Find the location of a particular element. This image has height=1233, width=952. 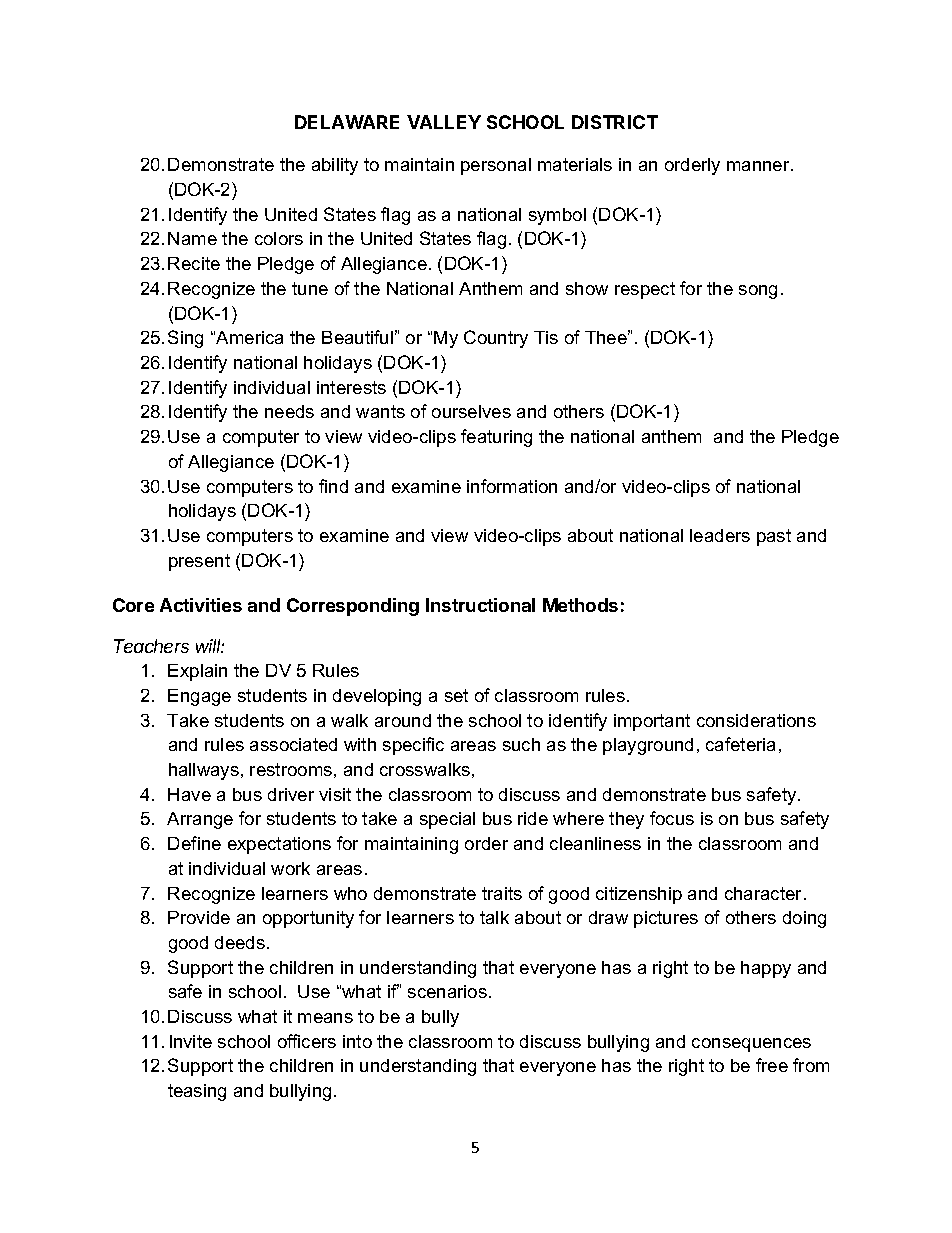

personal is located at coordinates (496, 166).
